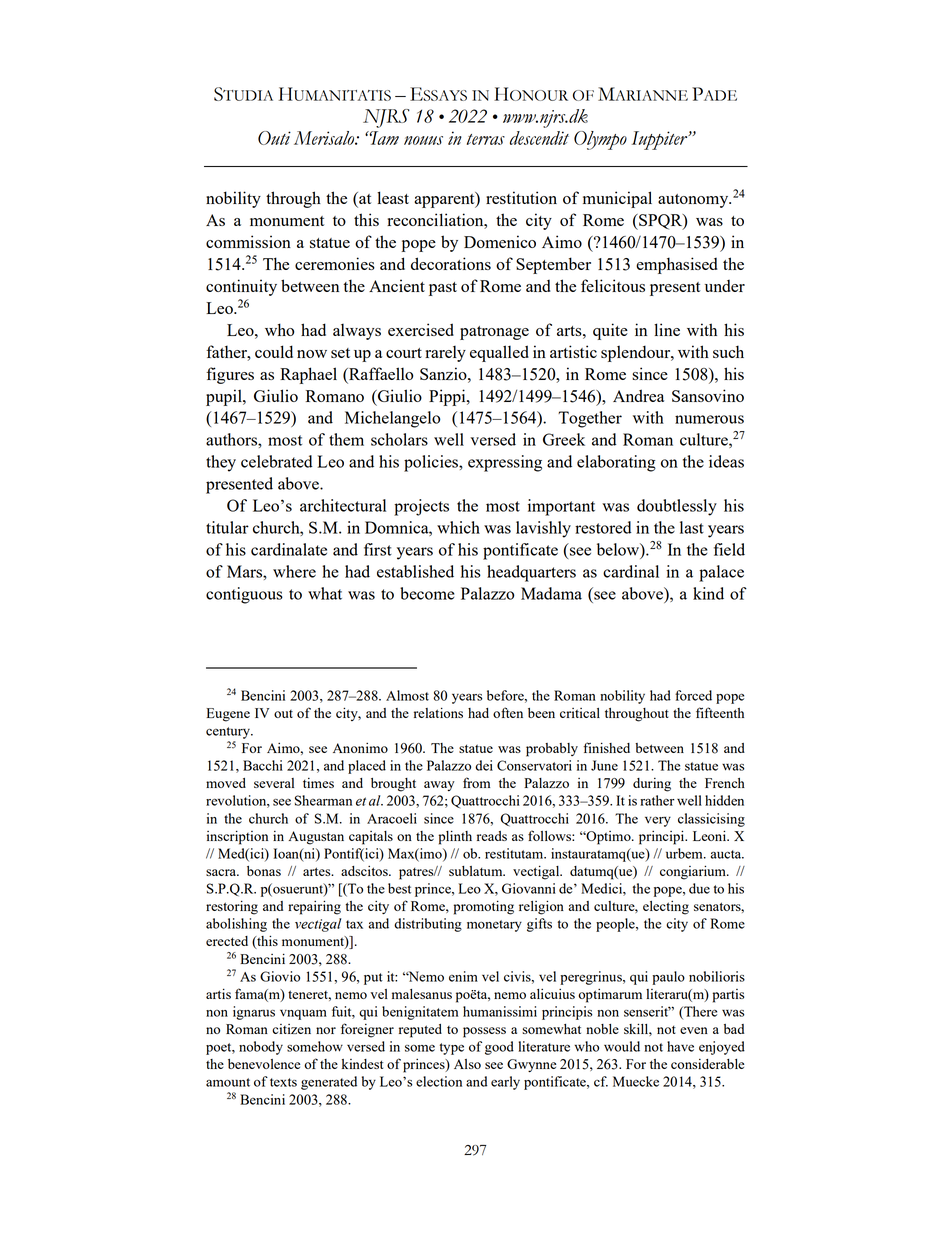 Image resolution: width=952 pixels, height=1233 pixels. Describe the element at coordinates (427, 593) in the image. I see `become` at that location.
